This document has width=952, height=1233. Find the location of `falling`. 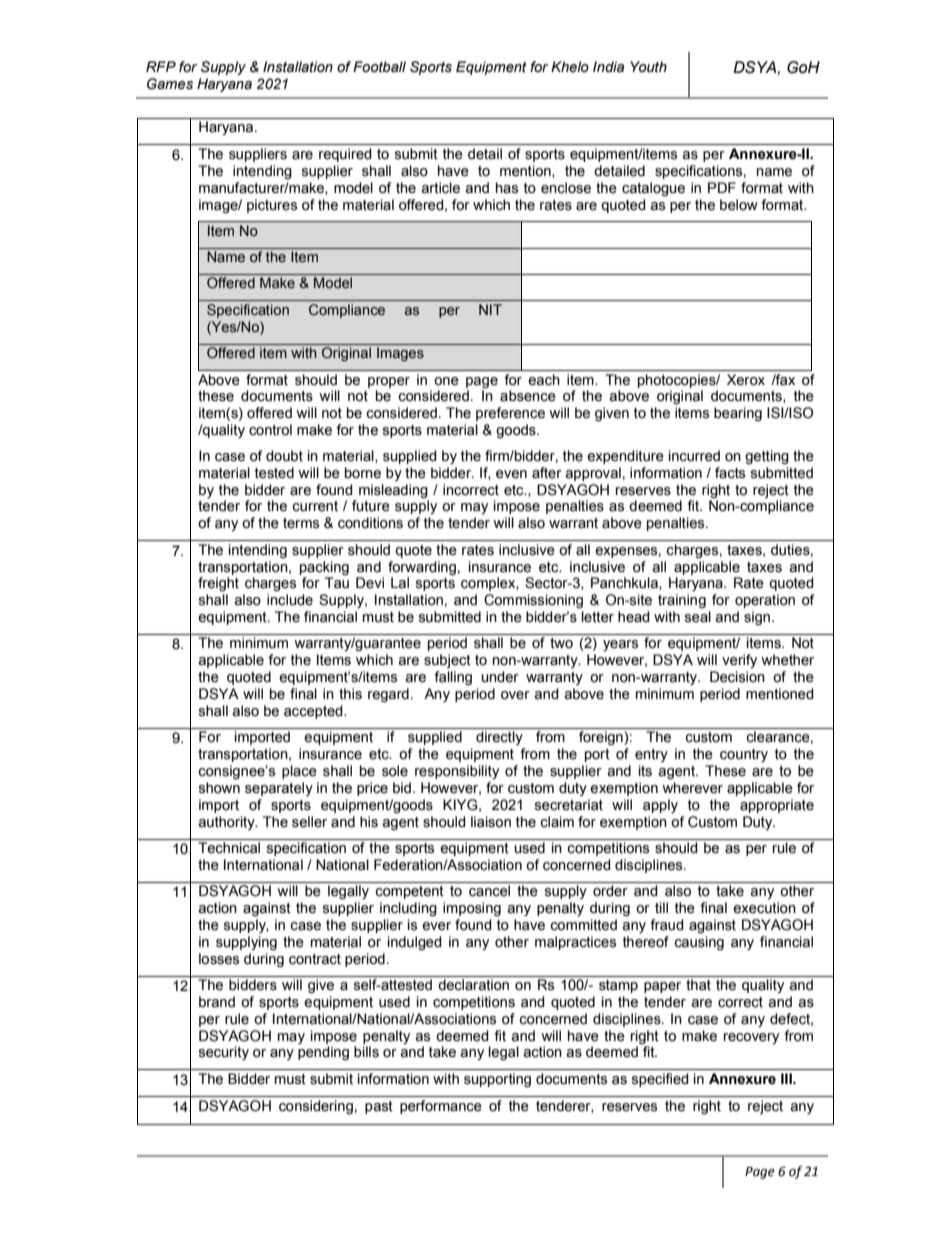

falling is located at coordinates (453, 678).
